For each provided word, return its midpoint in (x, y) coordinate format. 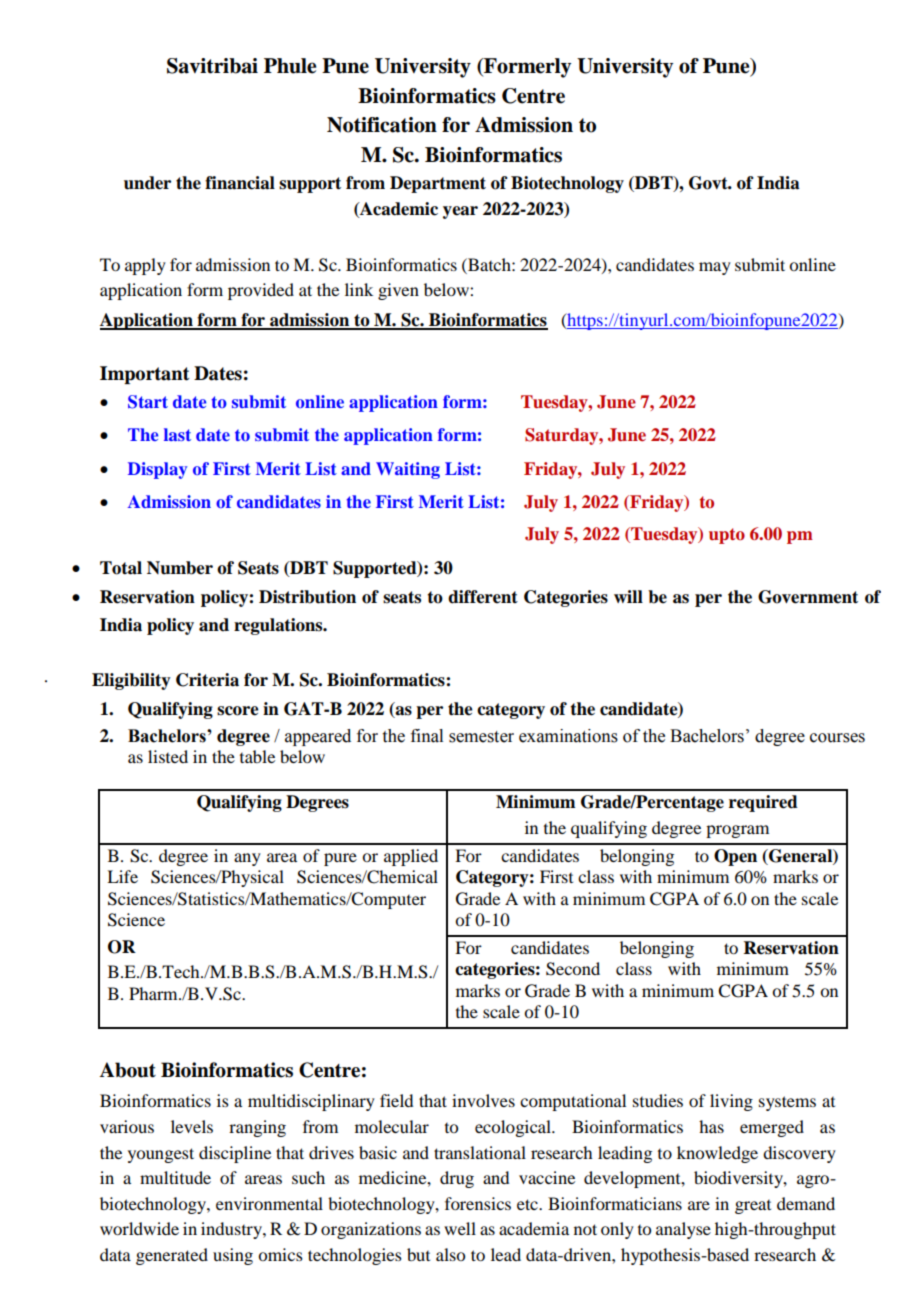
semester (481, 737)
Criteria (207, 680)
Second (573, 969)
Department (438, 184)
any (247, 859)
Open (735, 857)
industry (232, 1230)
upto (727, 536)
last (177, 434)
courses (837, 738)
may (715, 268)
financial (240, 183)
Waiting (408, 470)
